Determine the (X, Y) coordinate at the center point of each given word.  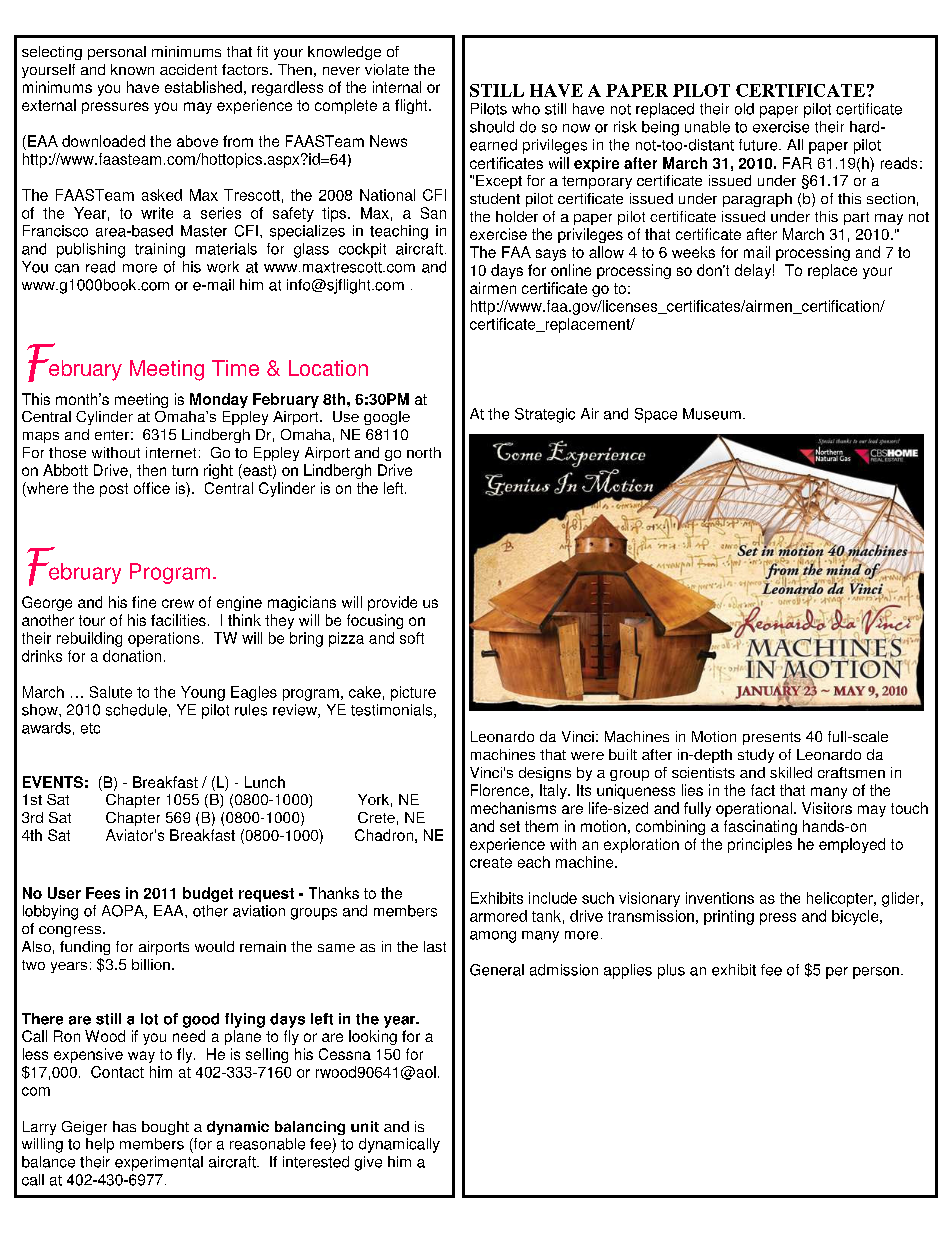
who (526, 109)
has (124, 1126)
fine (144, 602)
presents (772, 738)
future (759, 145)
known (132, 69)
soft (412, 638)
